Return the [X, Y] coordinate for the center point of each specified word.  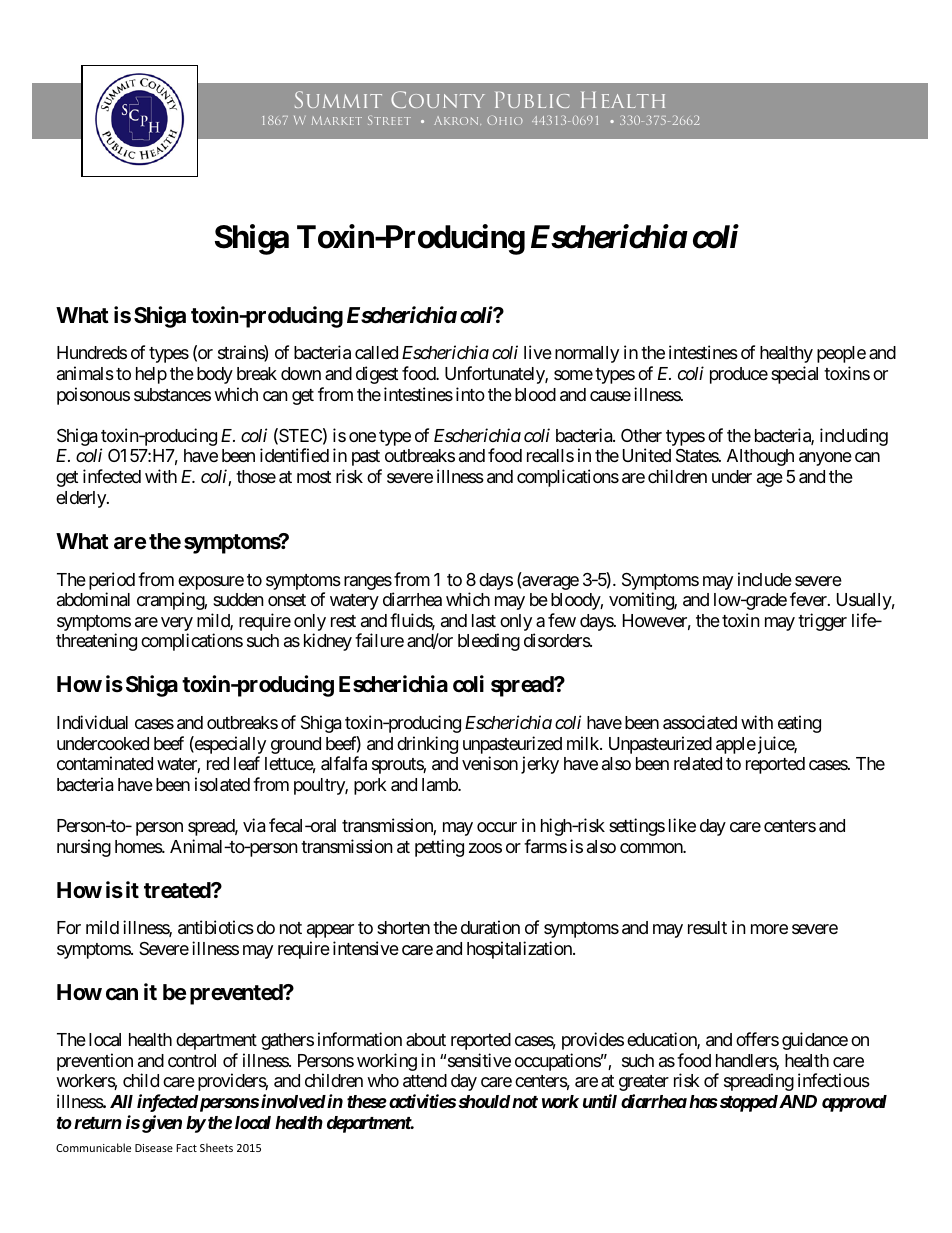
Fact [186, 1148]
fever [809, 599]
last [484, 621]
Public [532, 100]
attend [425, 1081]
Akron [457, 120]
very [177, 625]
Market [337, 120]
